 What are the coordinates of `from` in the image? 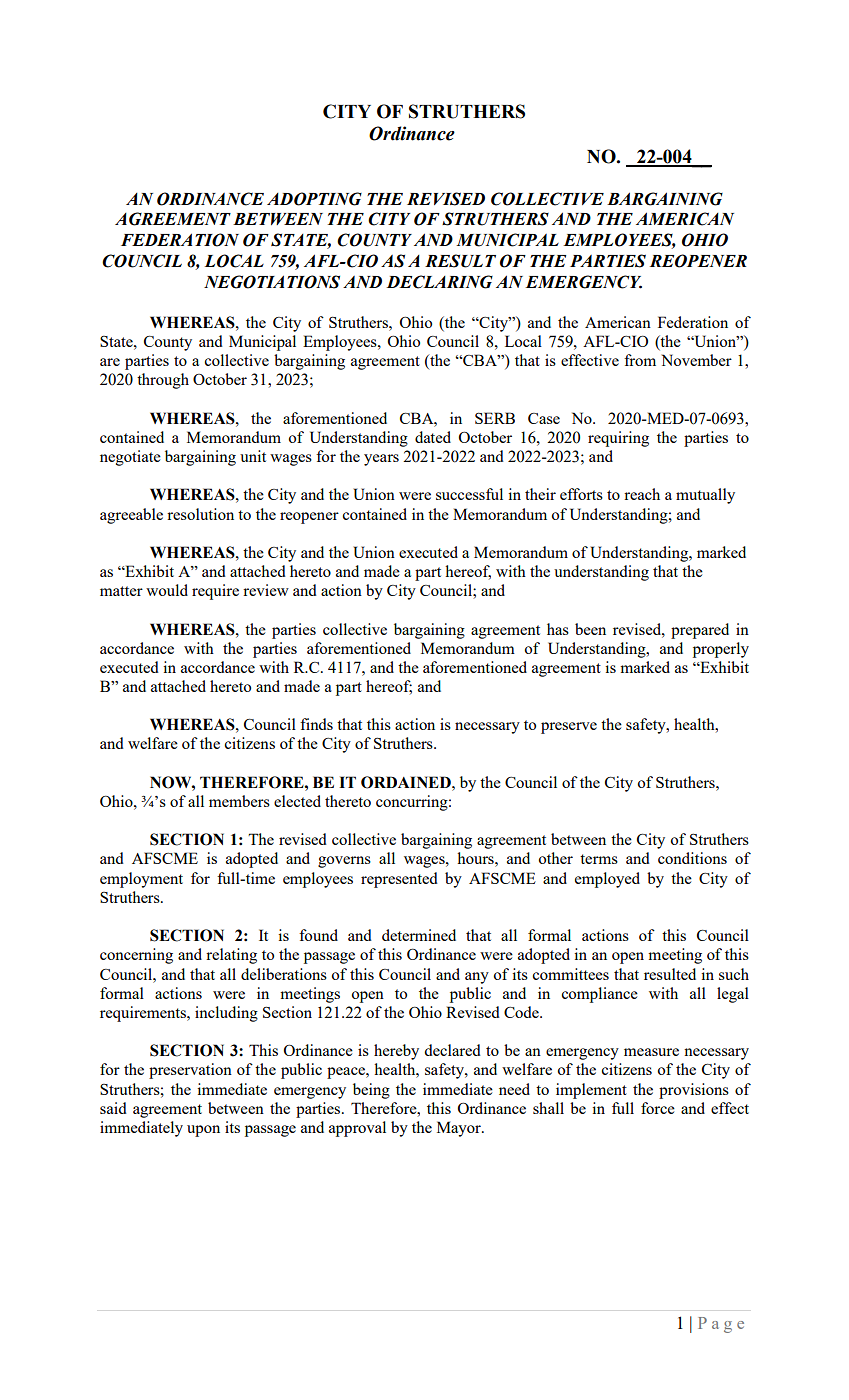 It's located at (640, 360).
